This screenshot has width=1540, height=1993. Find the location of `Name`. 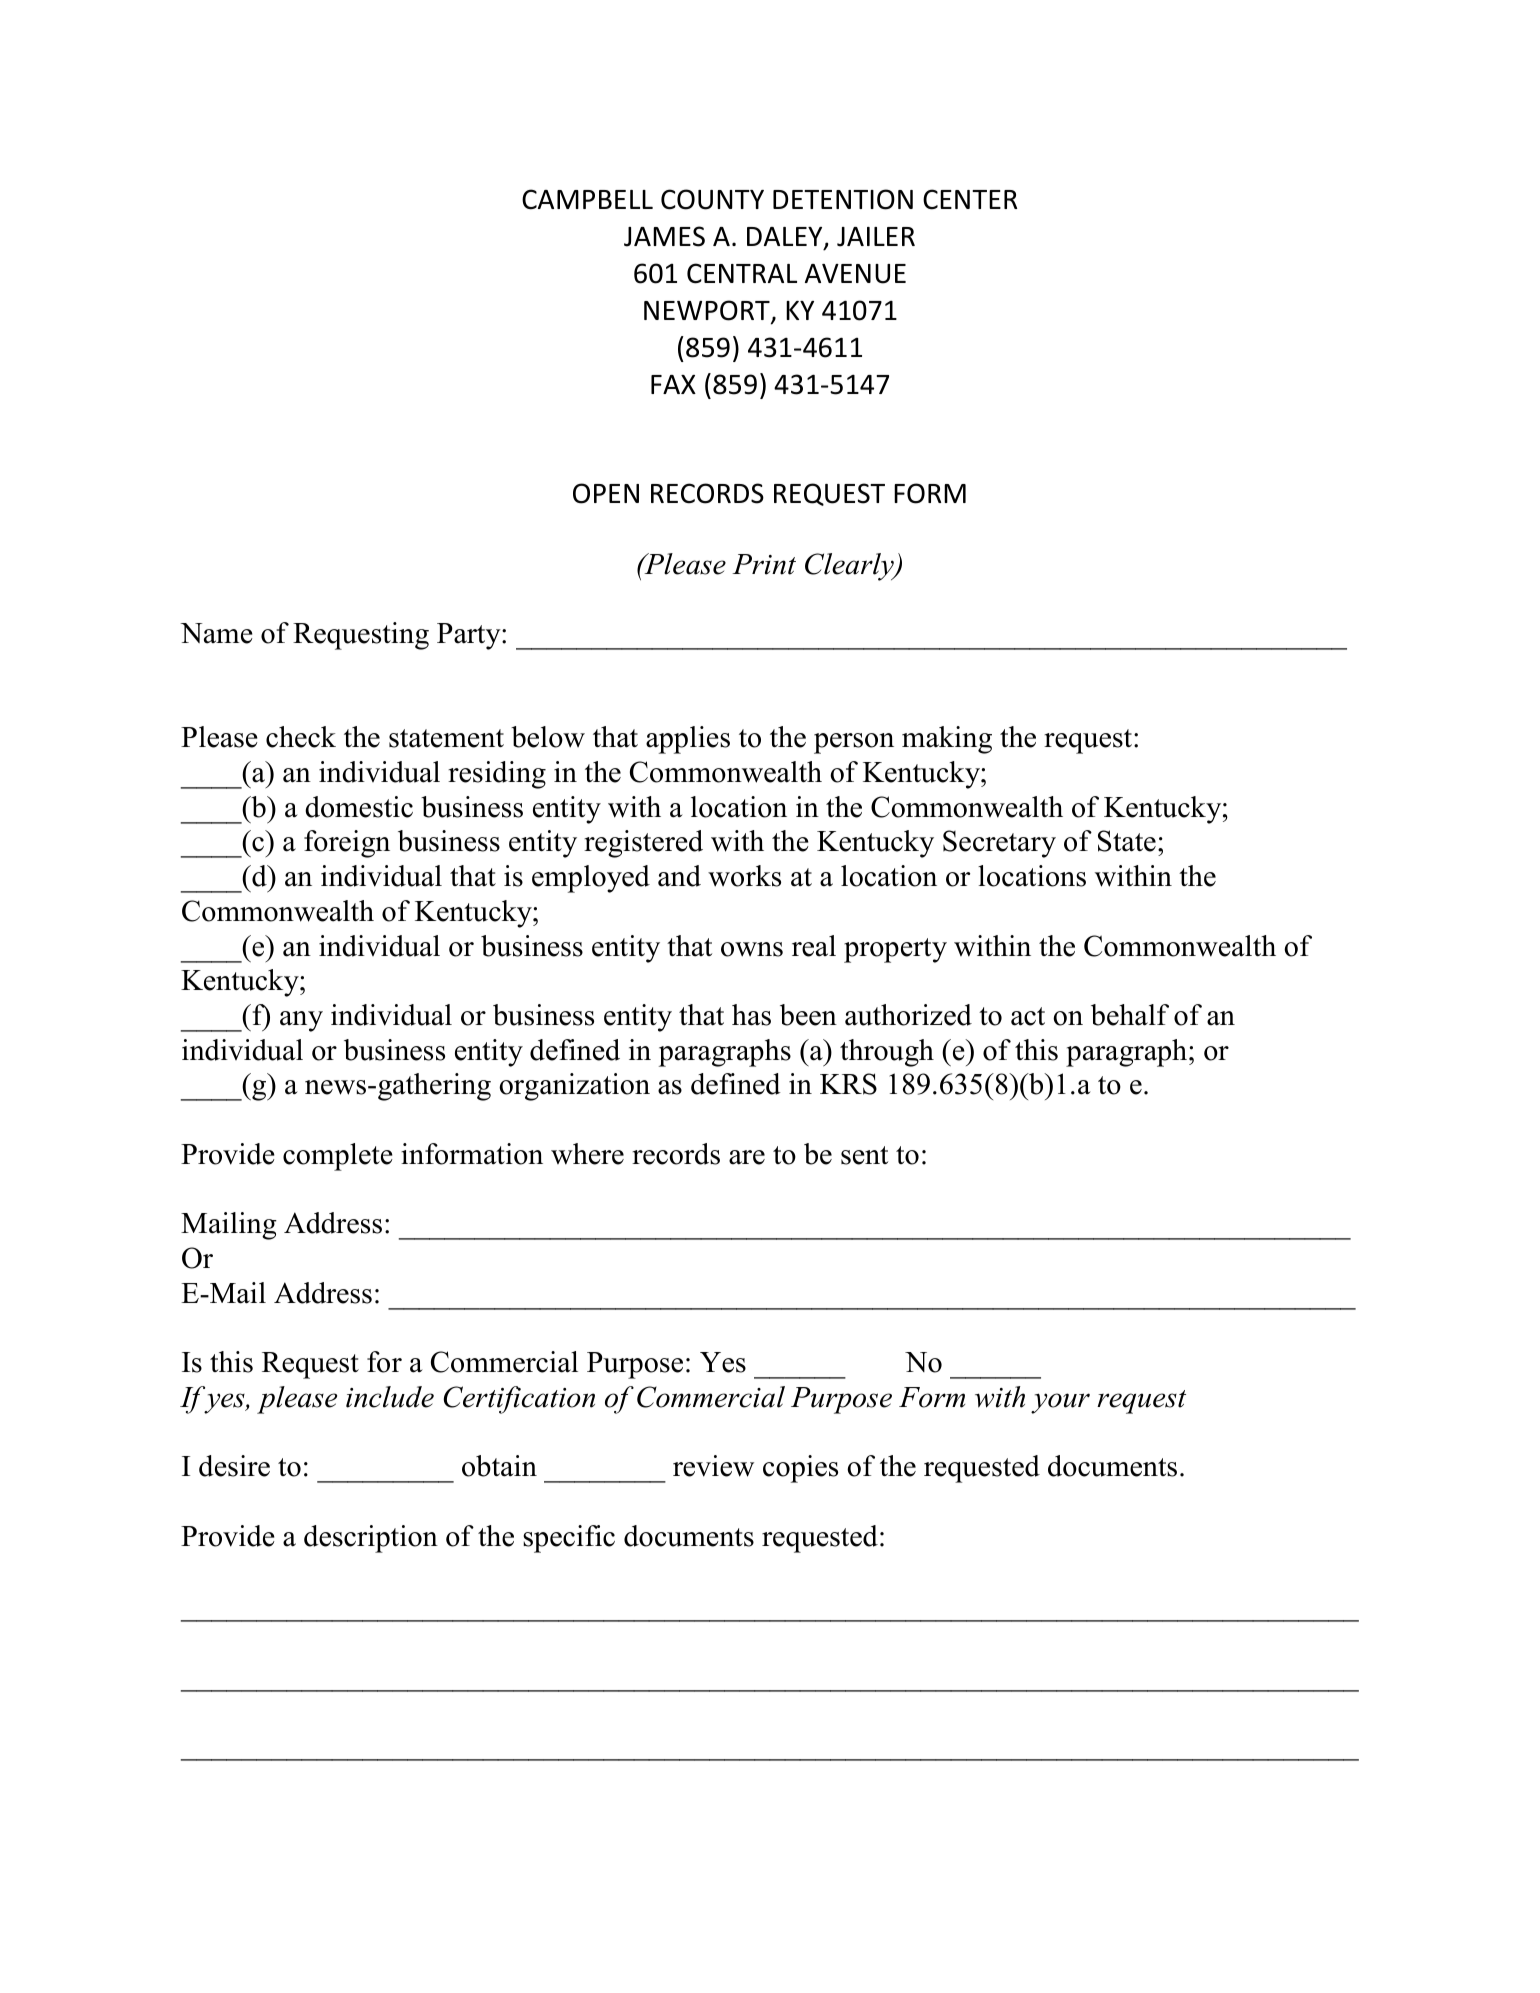

Name is located at coordinates (216, 633).
